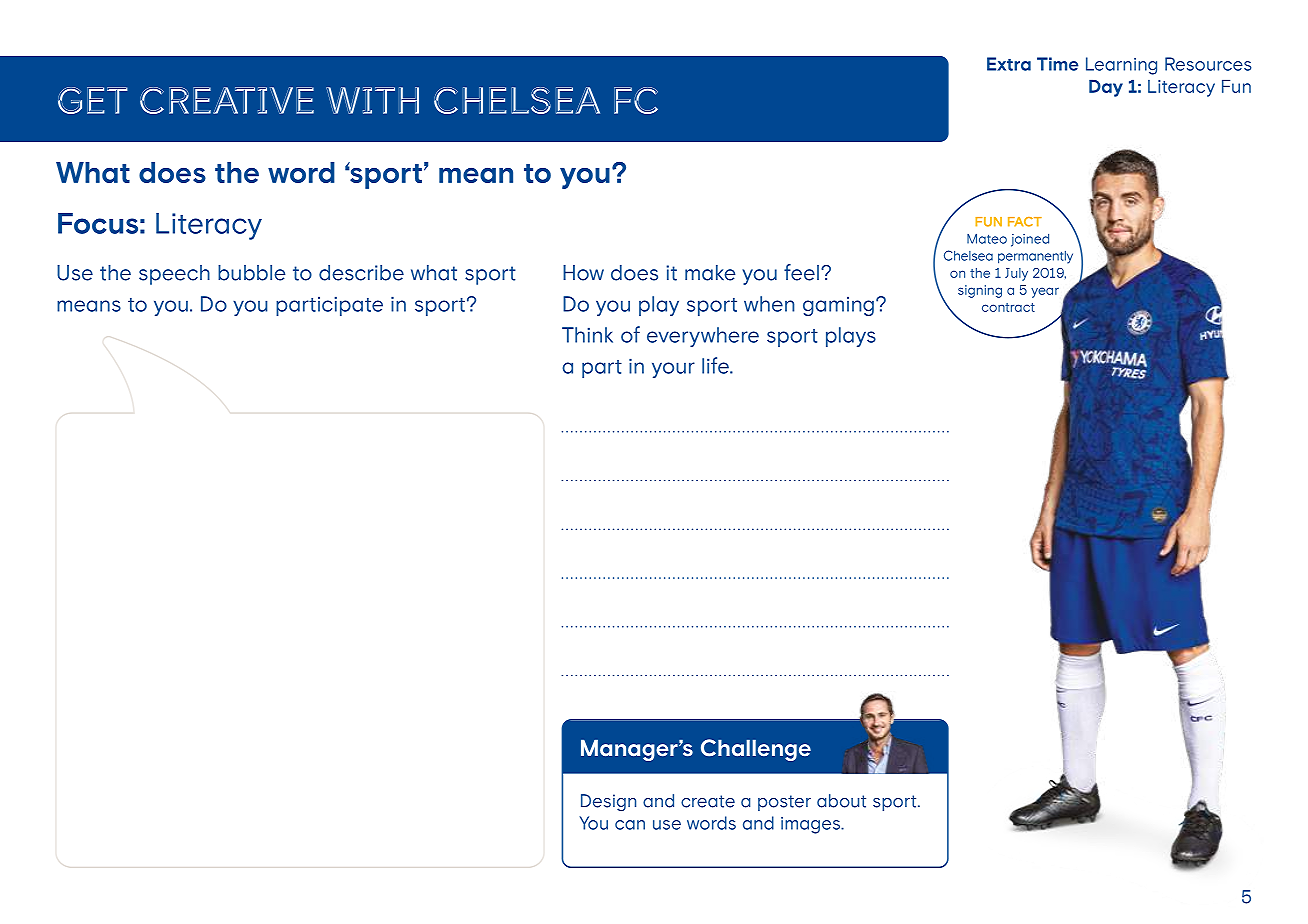 The width and height of the image is (1308, 924). I want to click on contract, so click(1008, 307).
